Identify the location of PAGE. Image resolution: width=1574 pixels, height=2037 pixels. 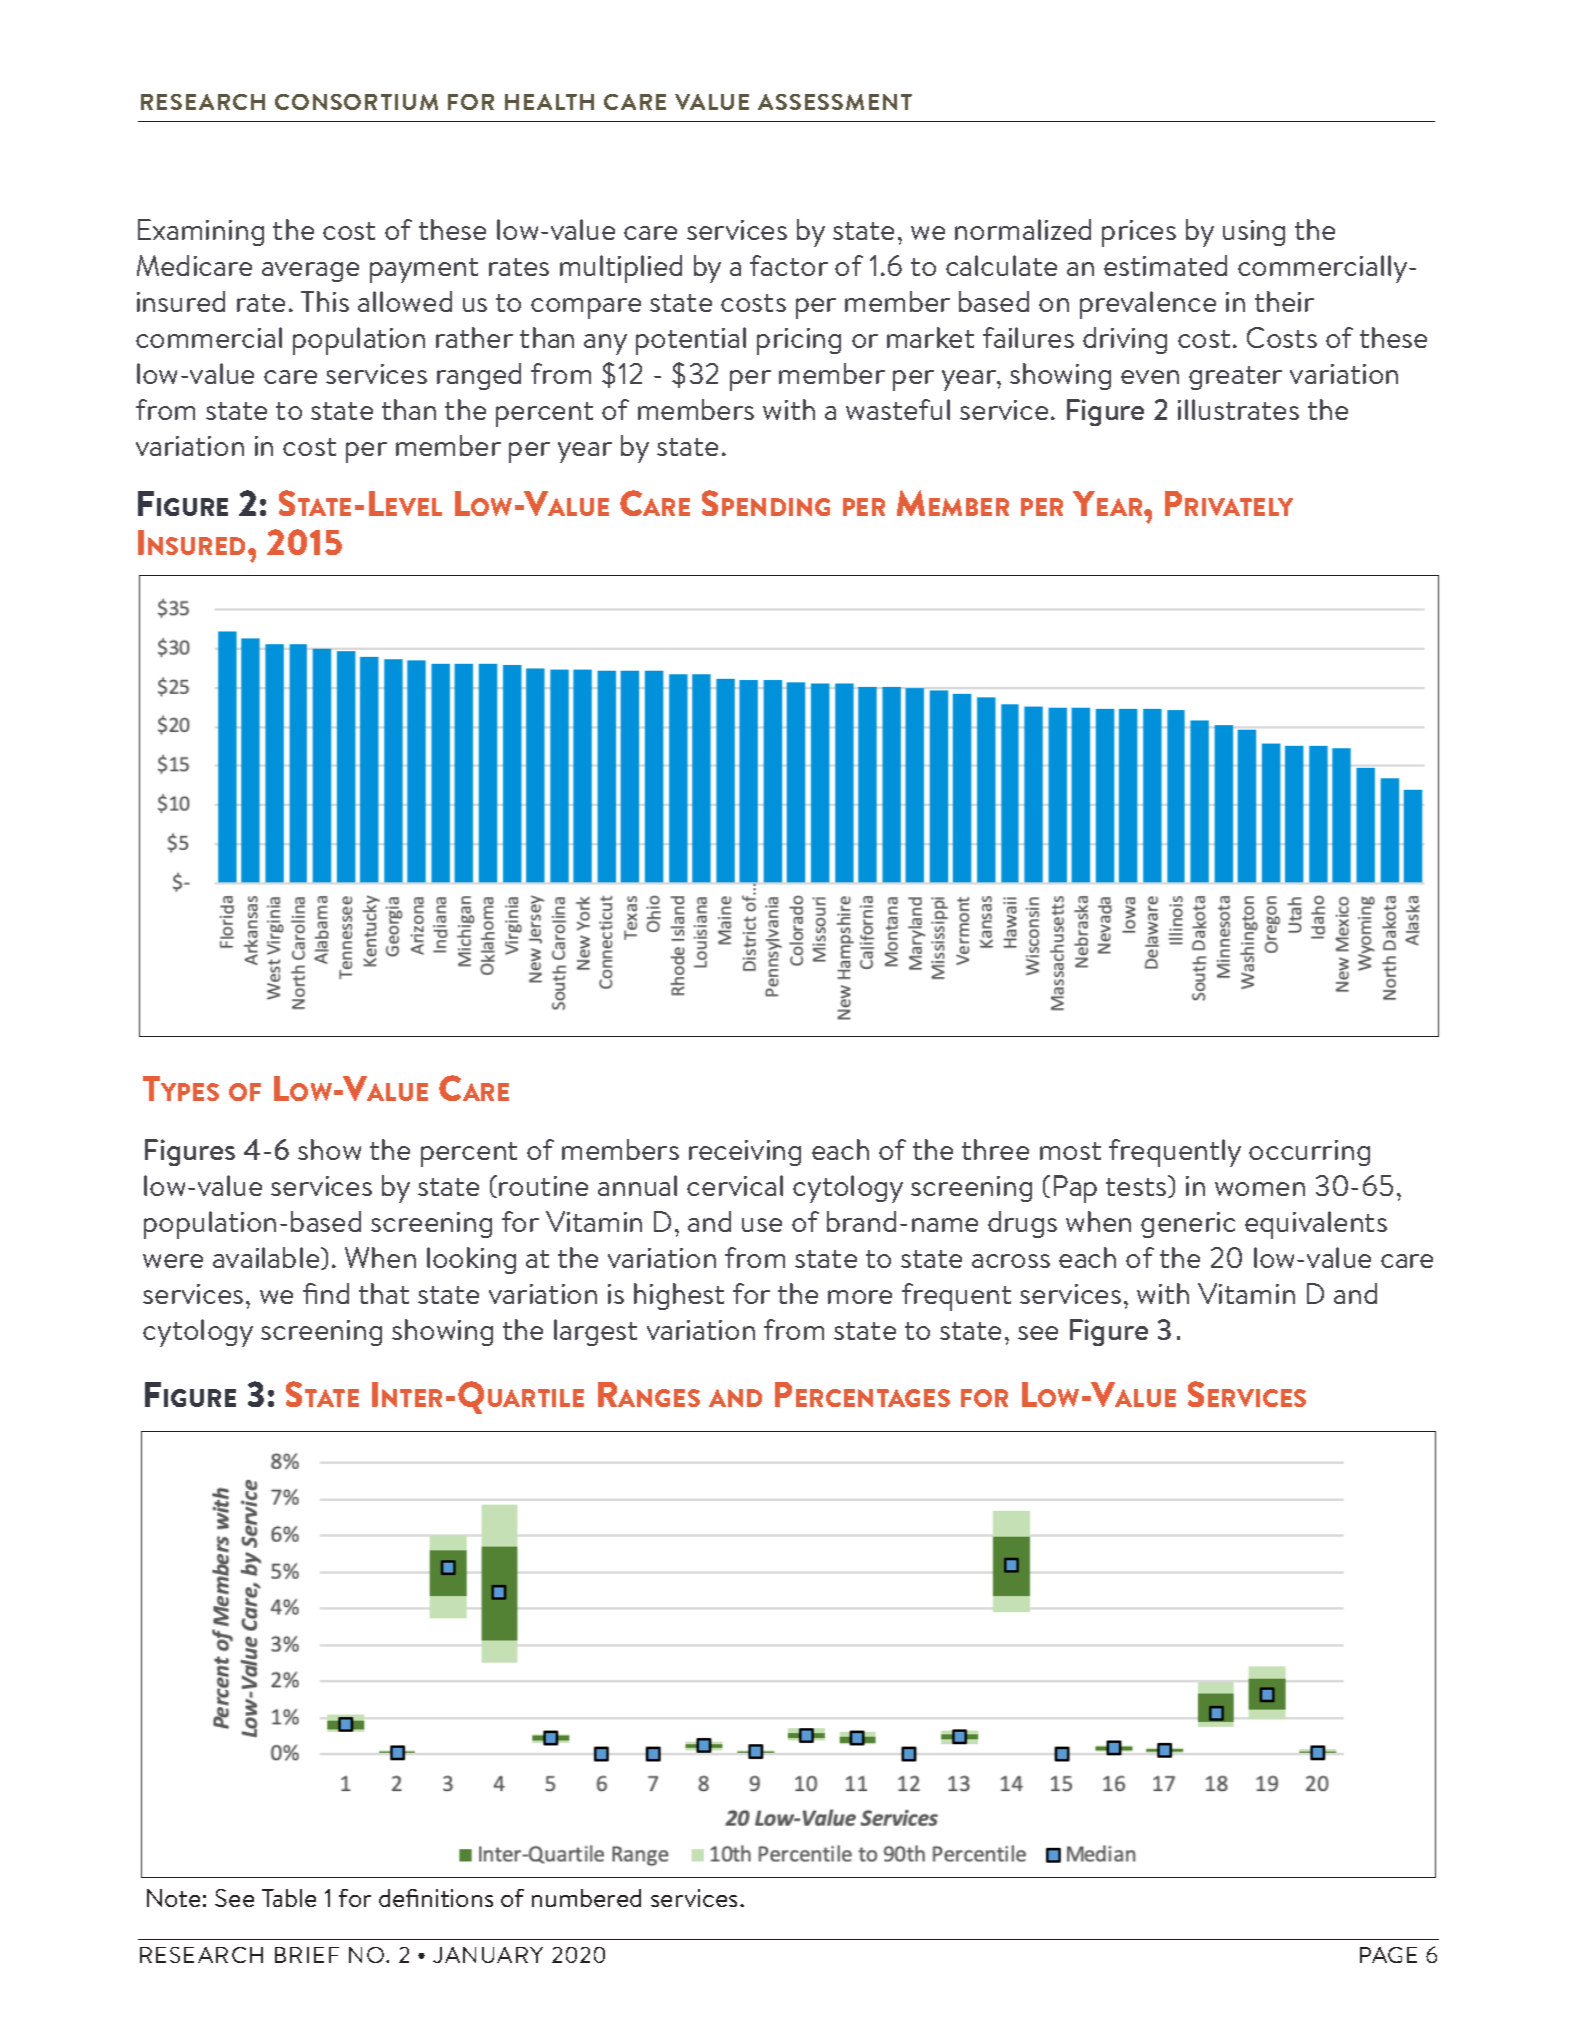
(1388, 1955).
